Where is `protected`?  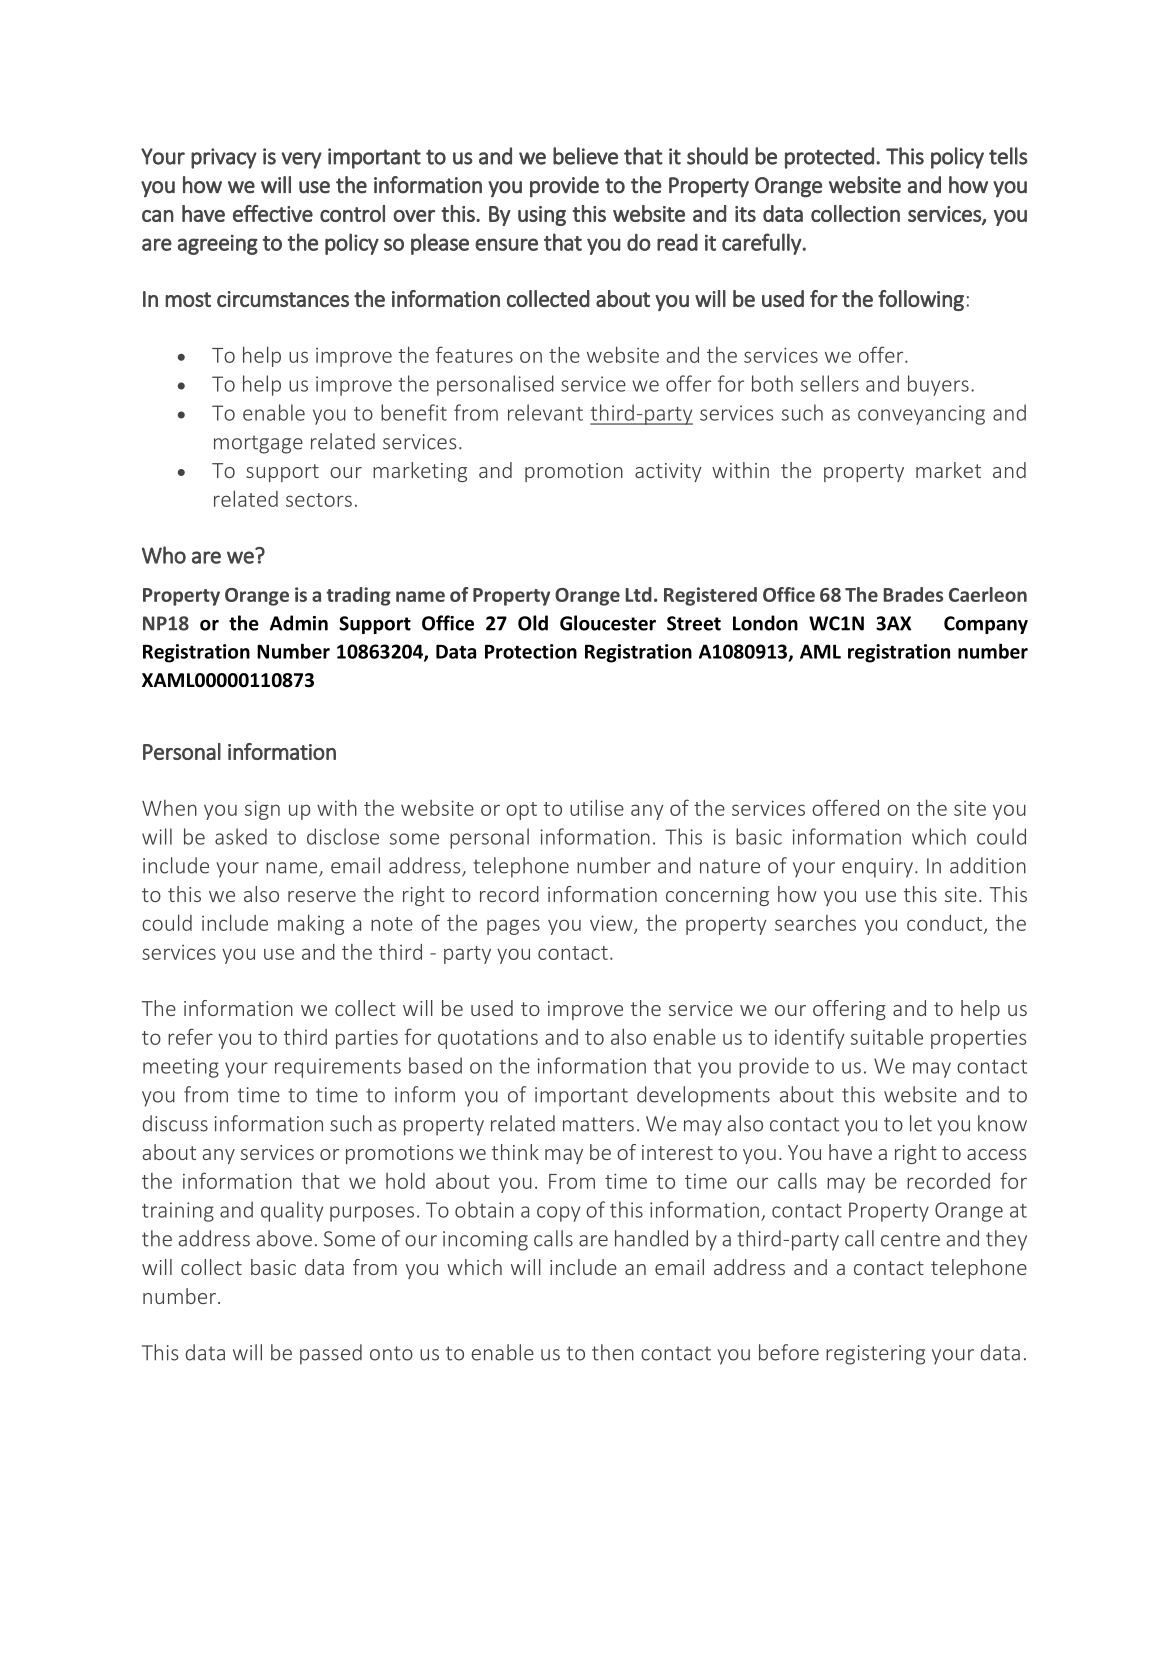 protected is located at coordinates (829, 158).
